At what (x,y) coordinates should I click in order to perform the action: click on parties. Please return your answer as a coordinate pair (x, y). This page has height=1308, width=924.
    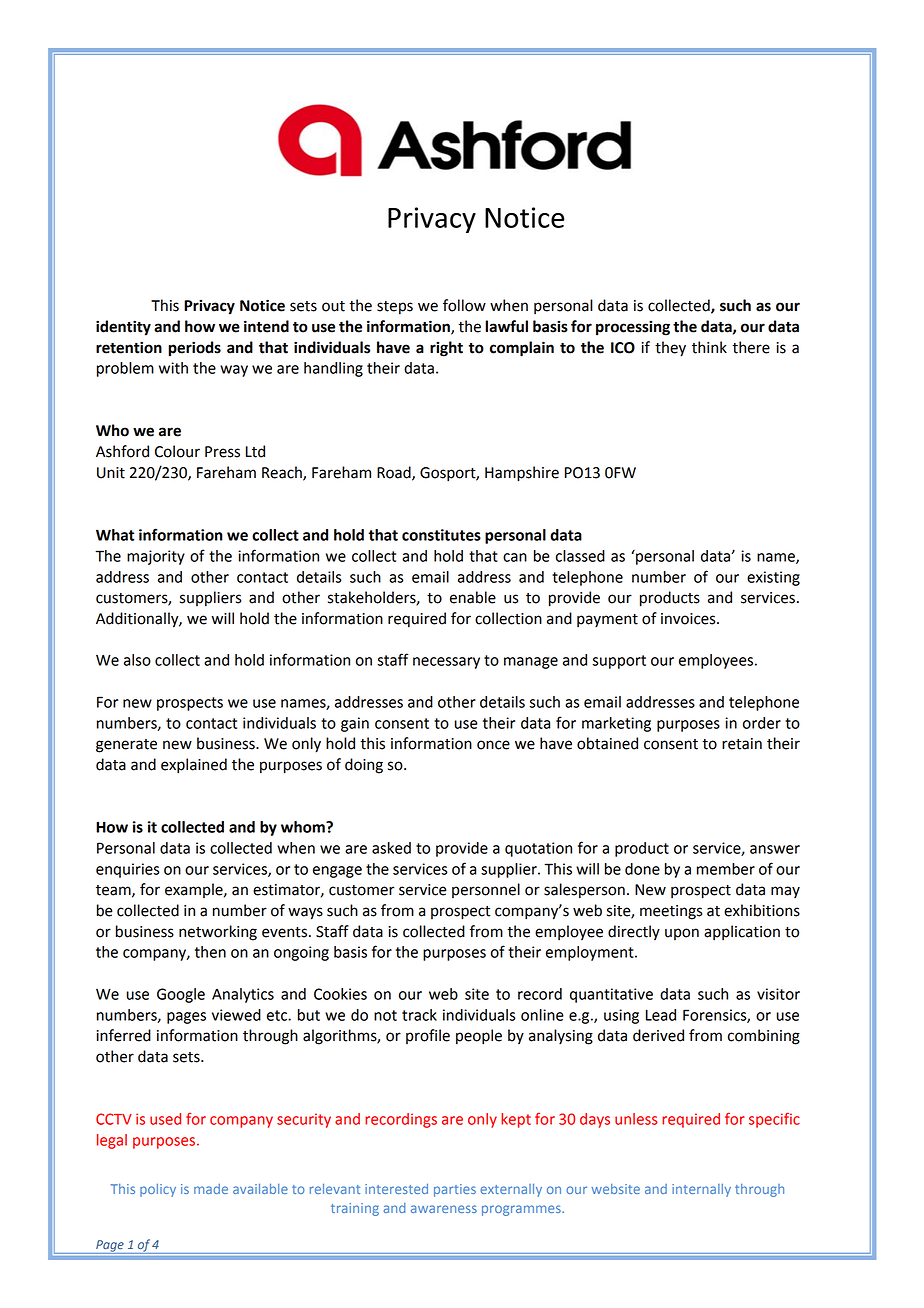
    Looking at the image, I should click on (455, 1190).
